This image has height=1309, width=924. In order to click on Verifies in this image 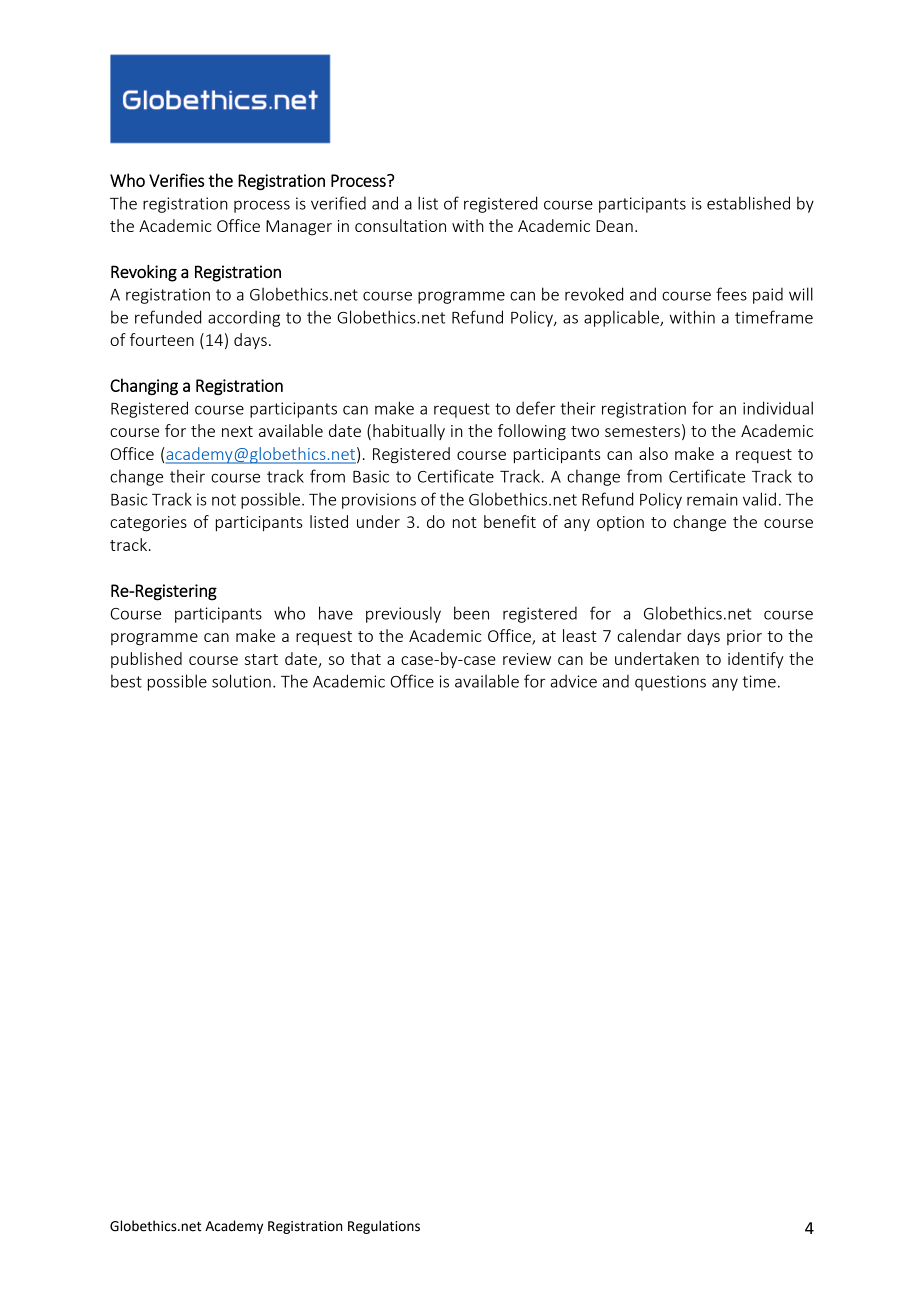, I will do `click(176, 180)`.
